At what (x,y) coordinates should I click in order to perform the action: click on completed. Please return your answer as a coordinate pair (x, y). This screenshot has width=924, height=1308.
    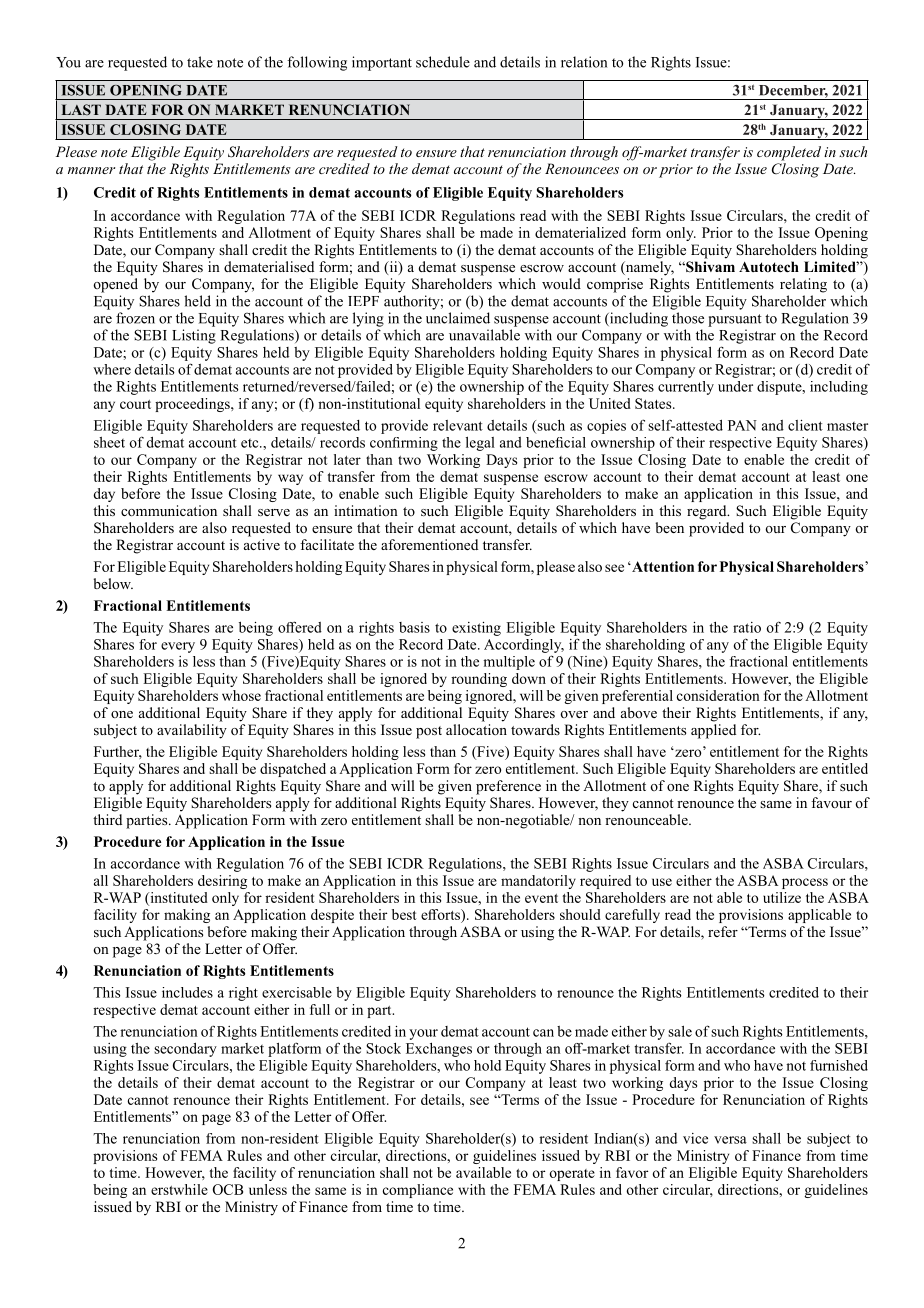
    Looking at the image, I should click on (789, 153).
